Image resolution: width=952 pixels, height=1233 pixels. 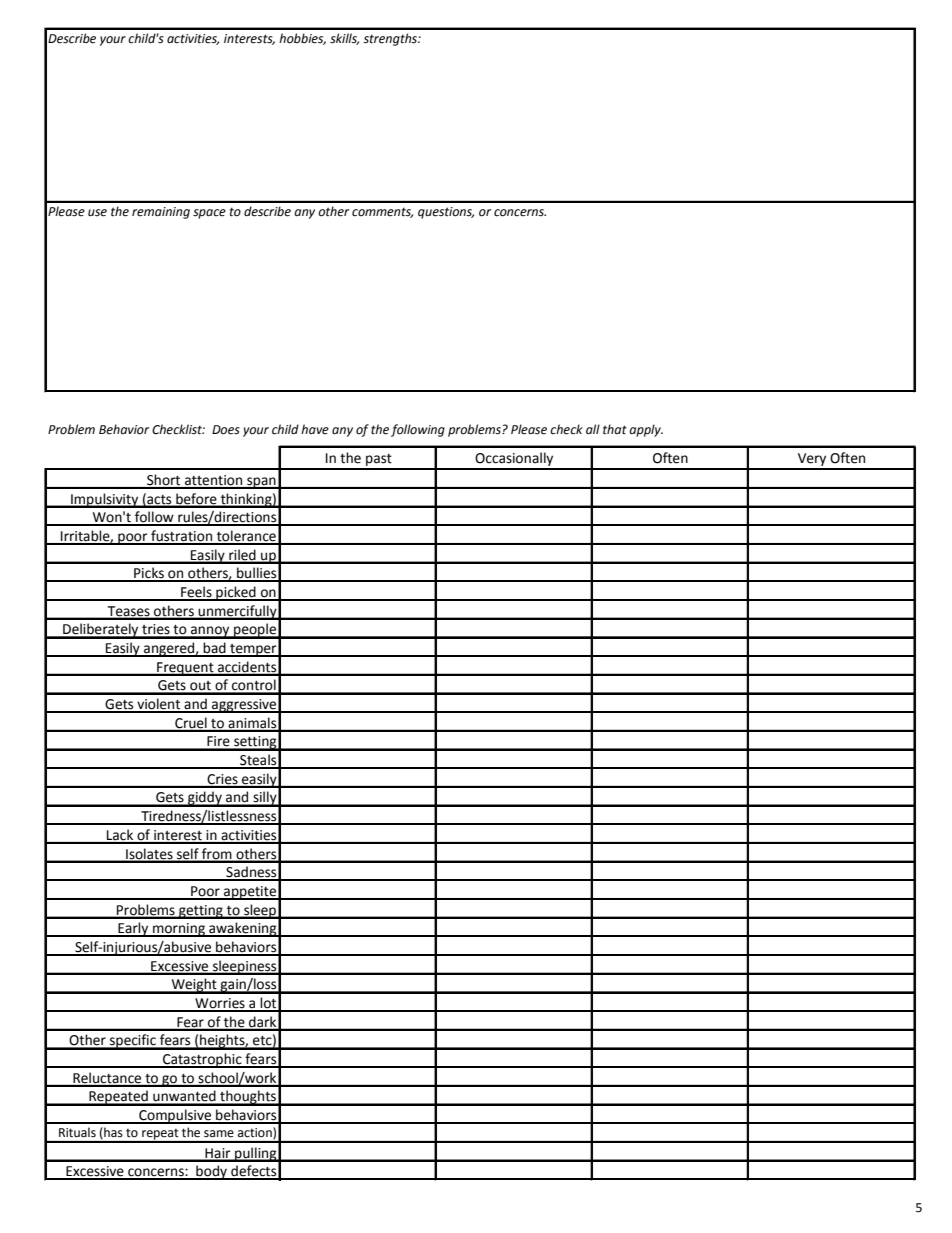 I want to click on Does, so click(x=226, y=430).
